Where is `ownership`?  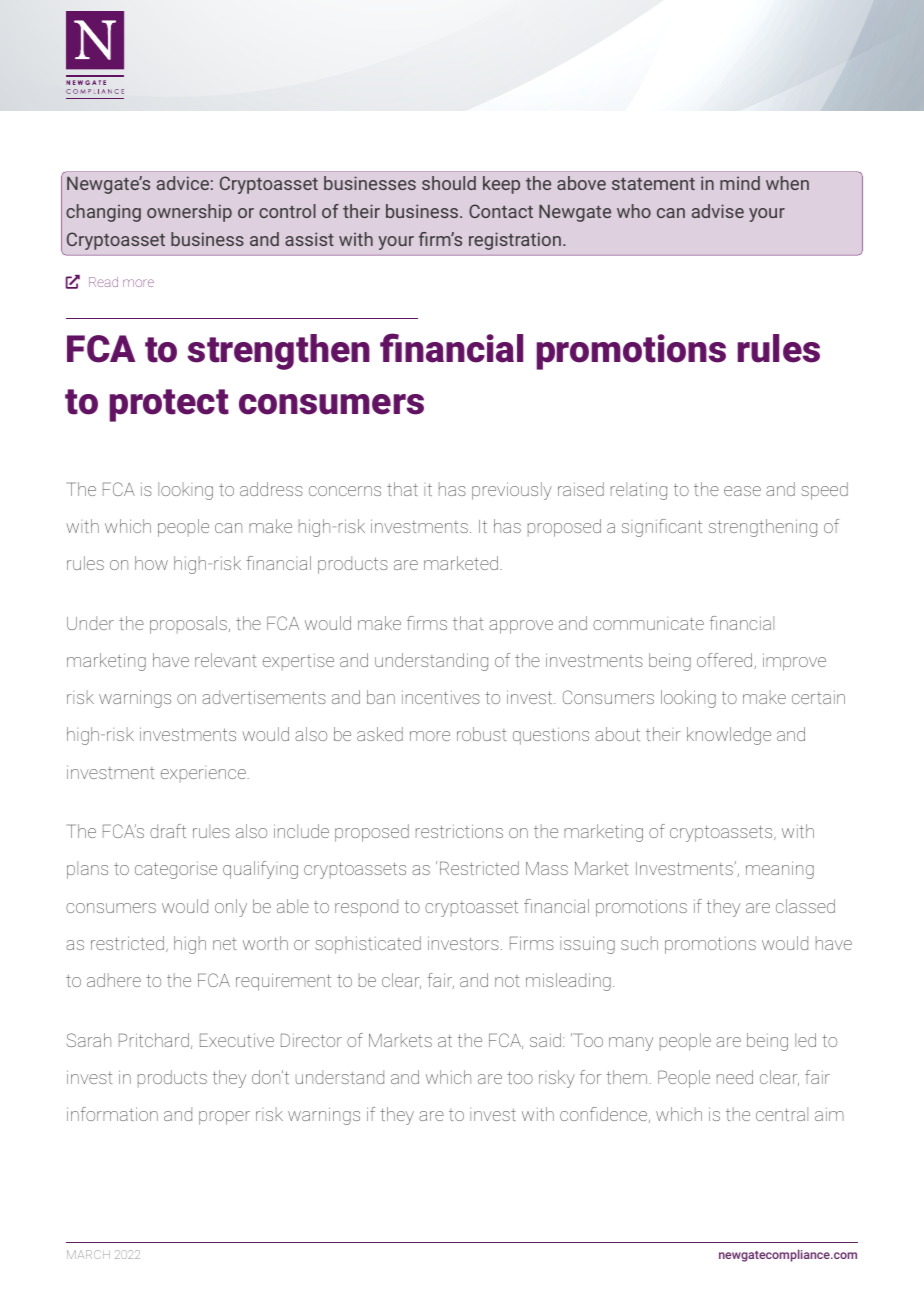 ownership is located at coordinates (189, 213).
